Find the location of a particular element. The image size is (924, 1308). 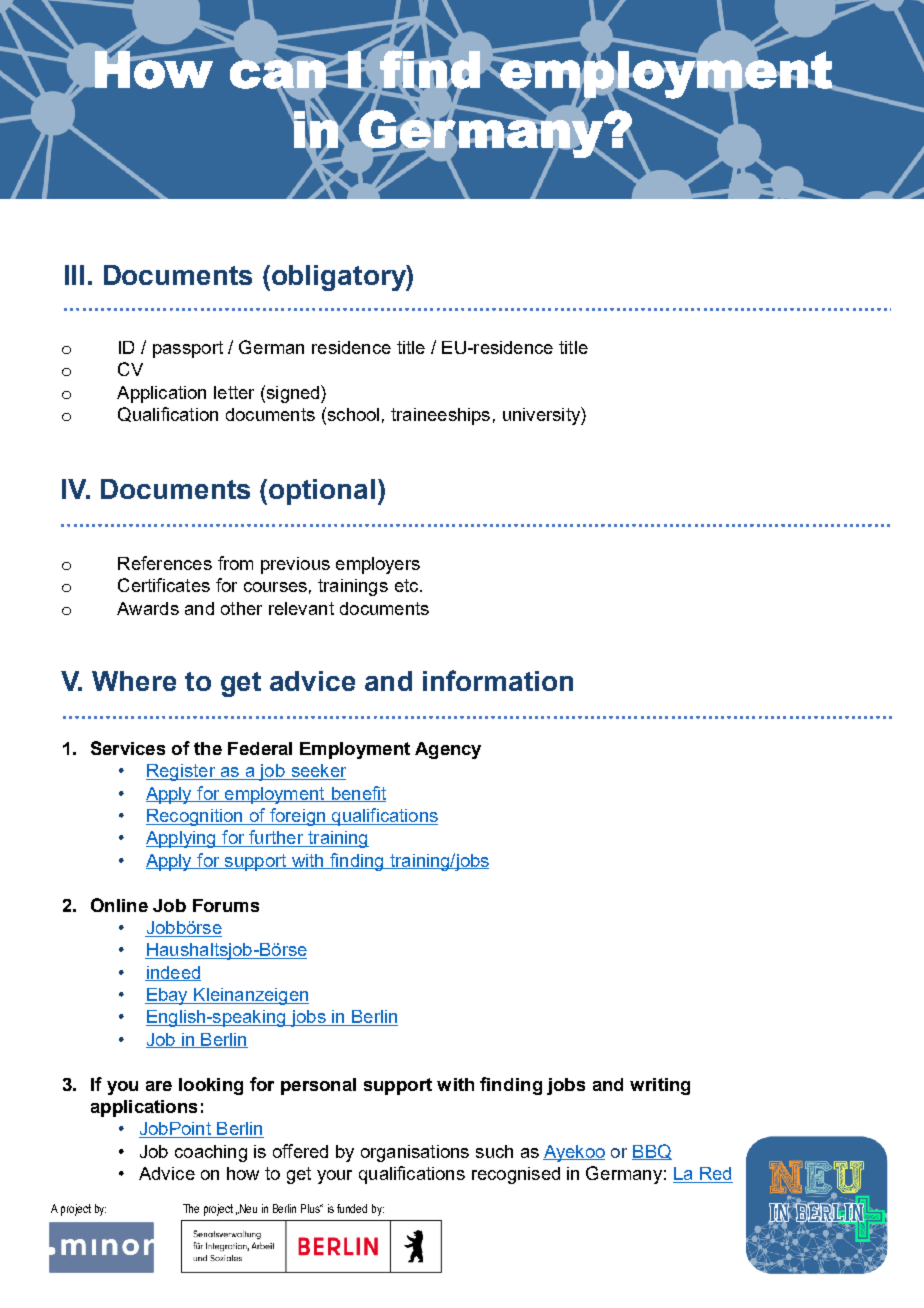

your is located at coordinates (334, 1177).
